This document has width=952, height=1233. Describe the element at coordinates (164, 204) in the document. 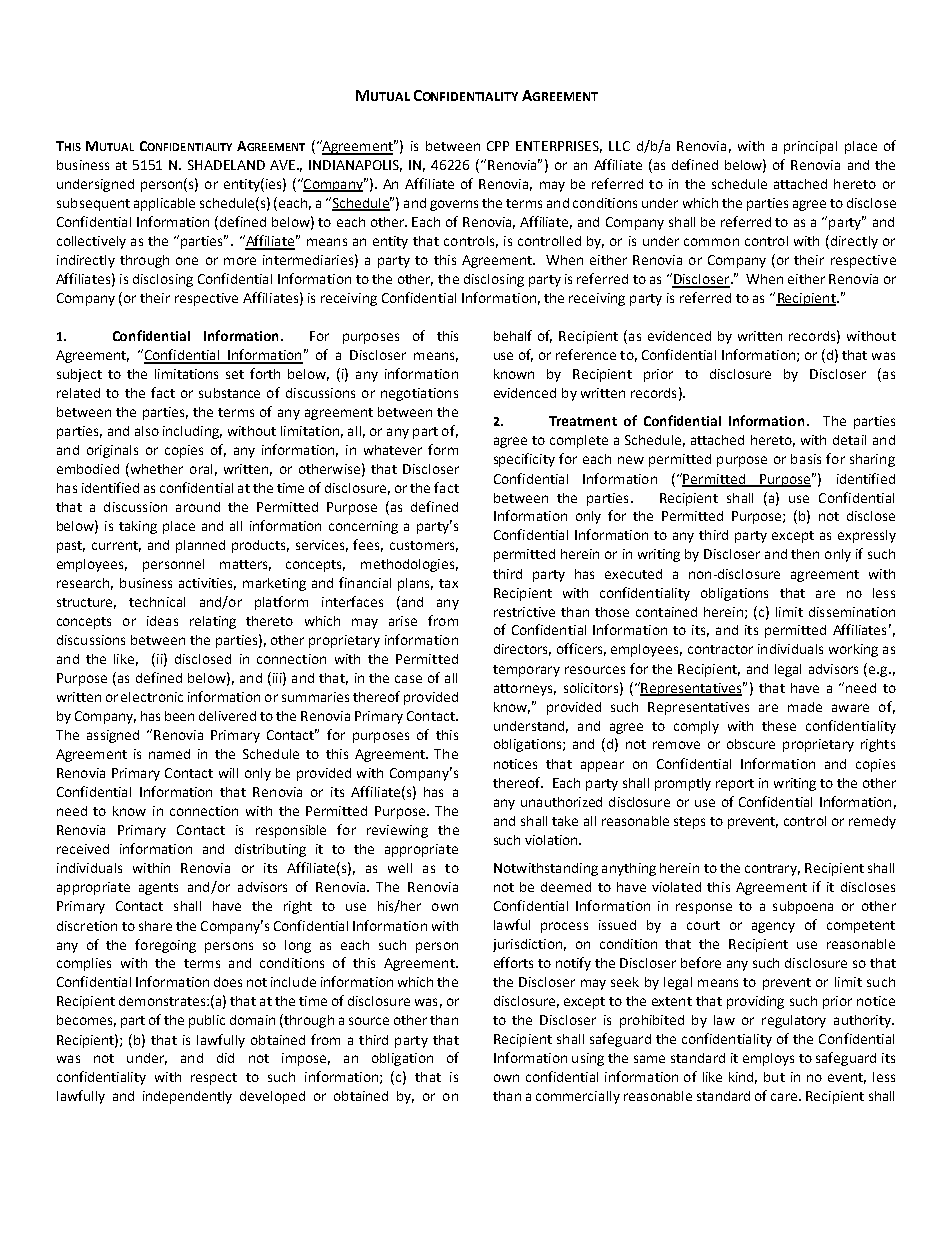

I see `applicable` at that location.
